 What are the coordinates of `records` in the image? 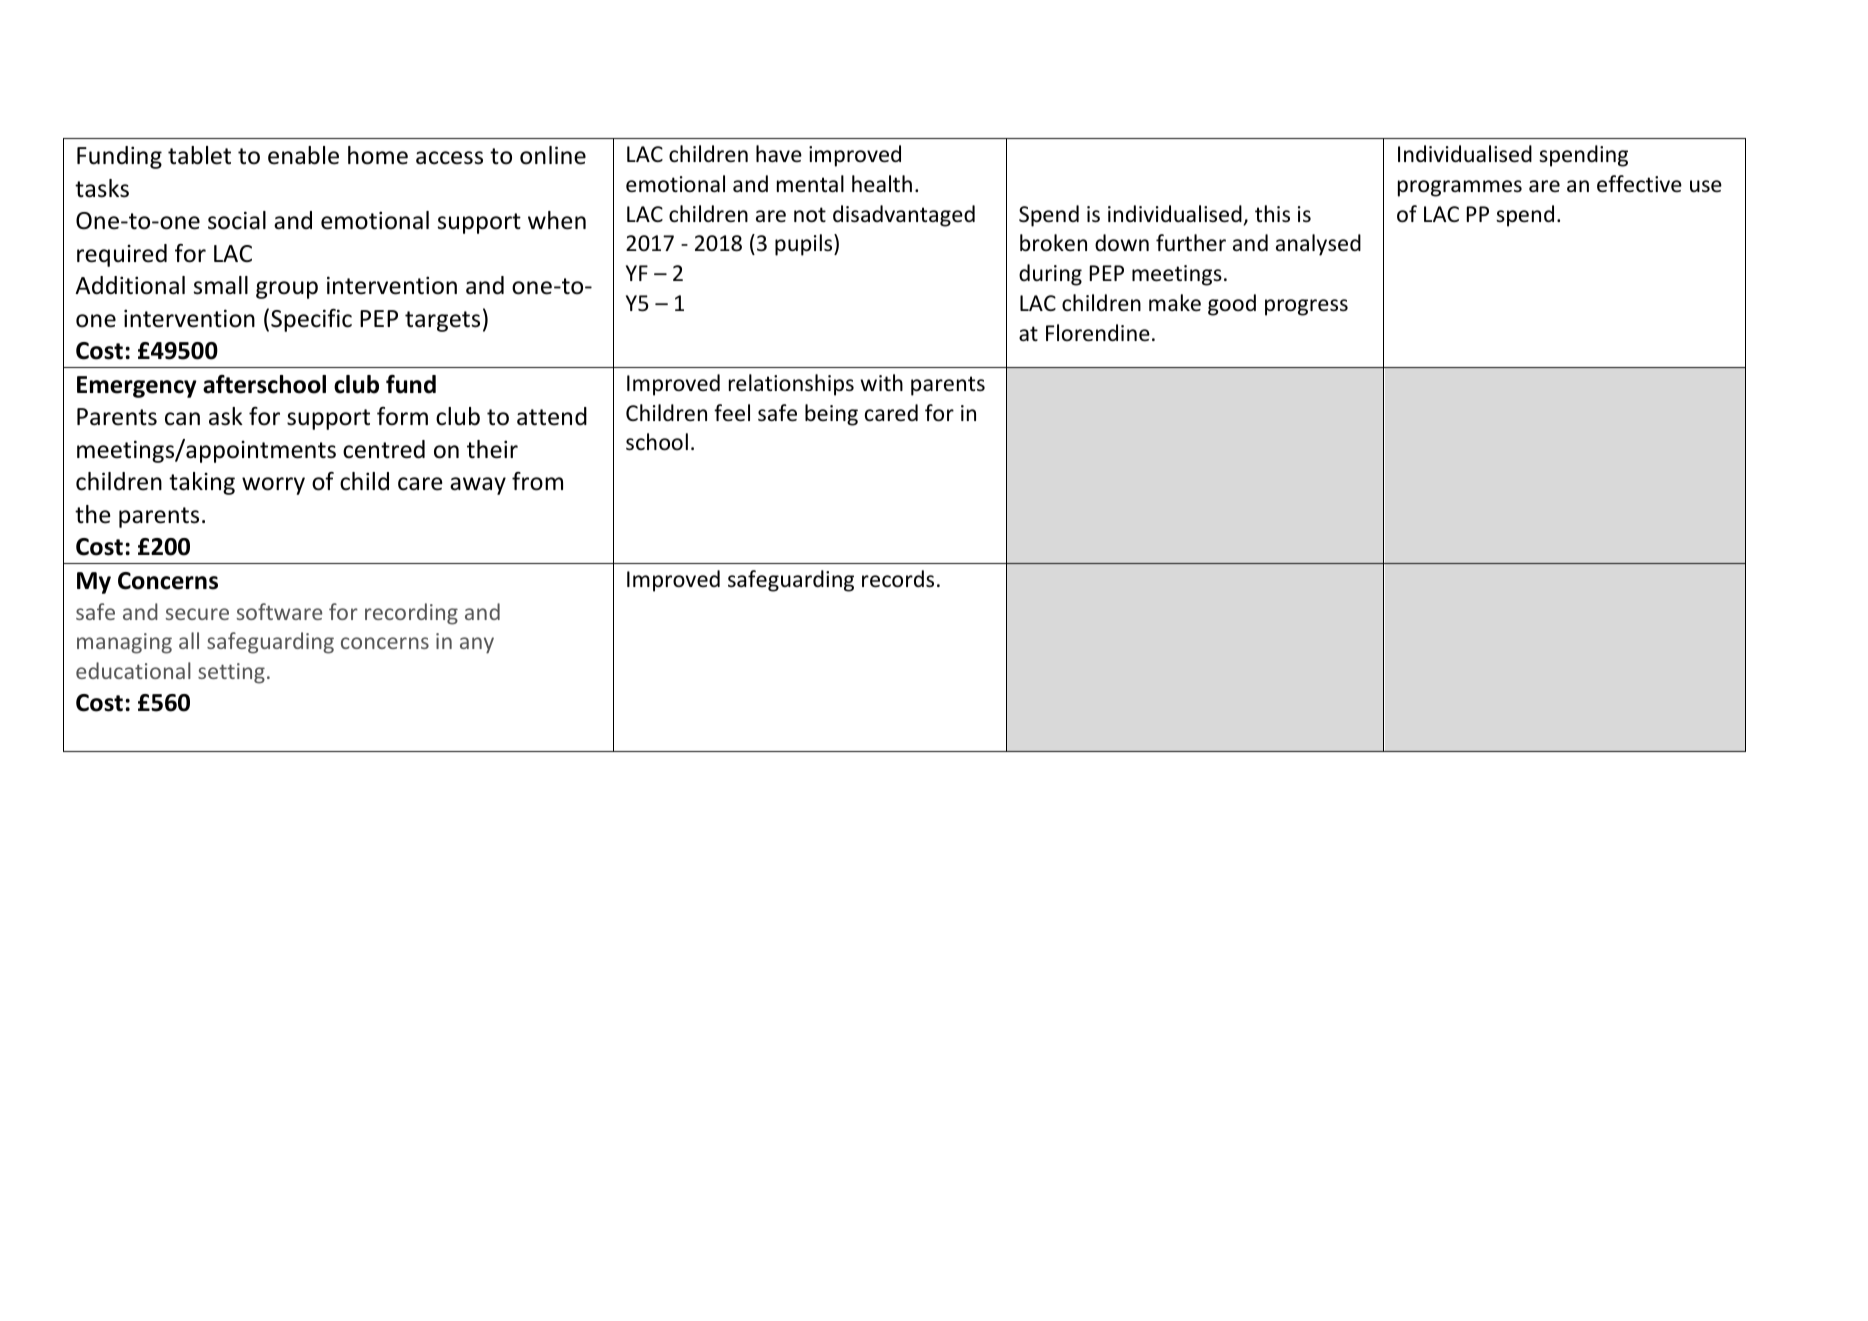 It's located at (898, 579).
